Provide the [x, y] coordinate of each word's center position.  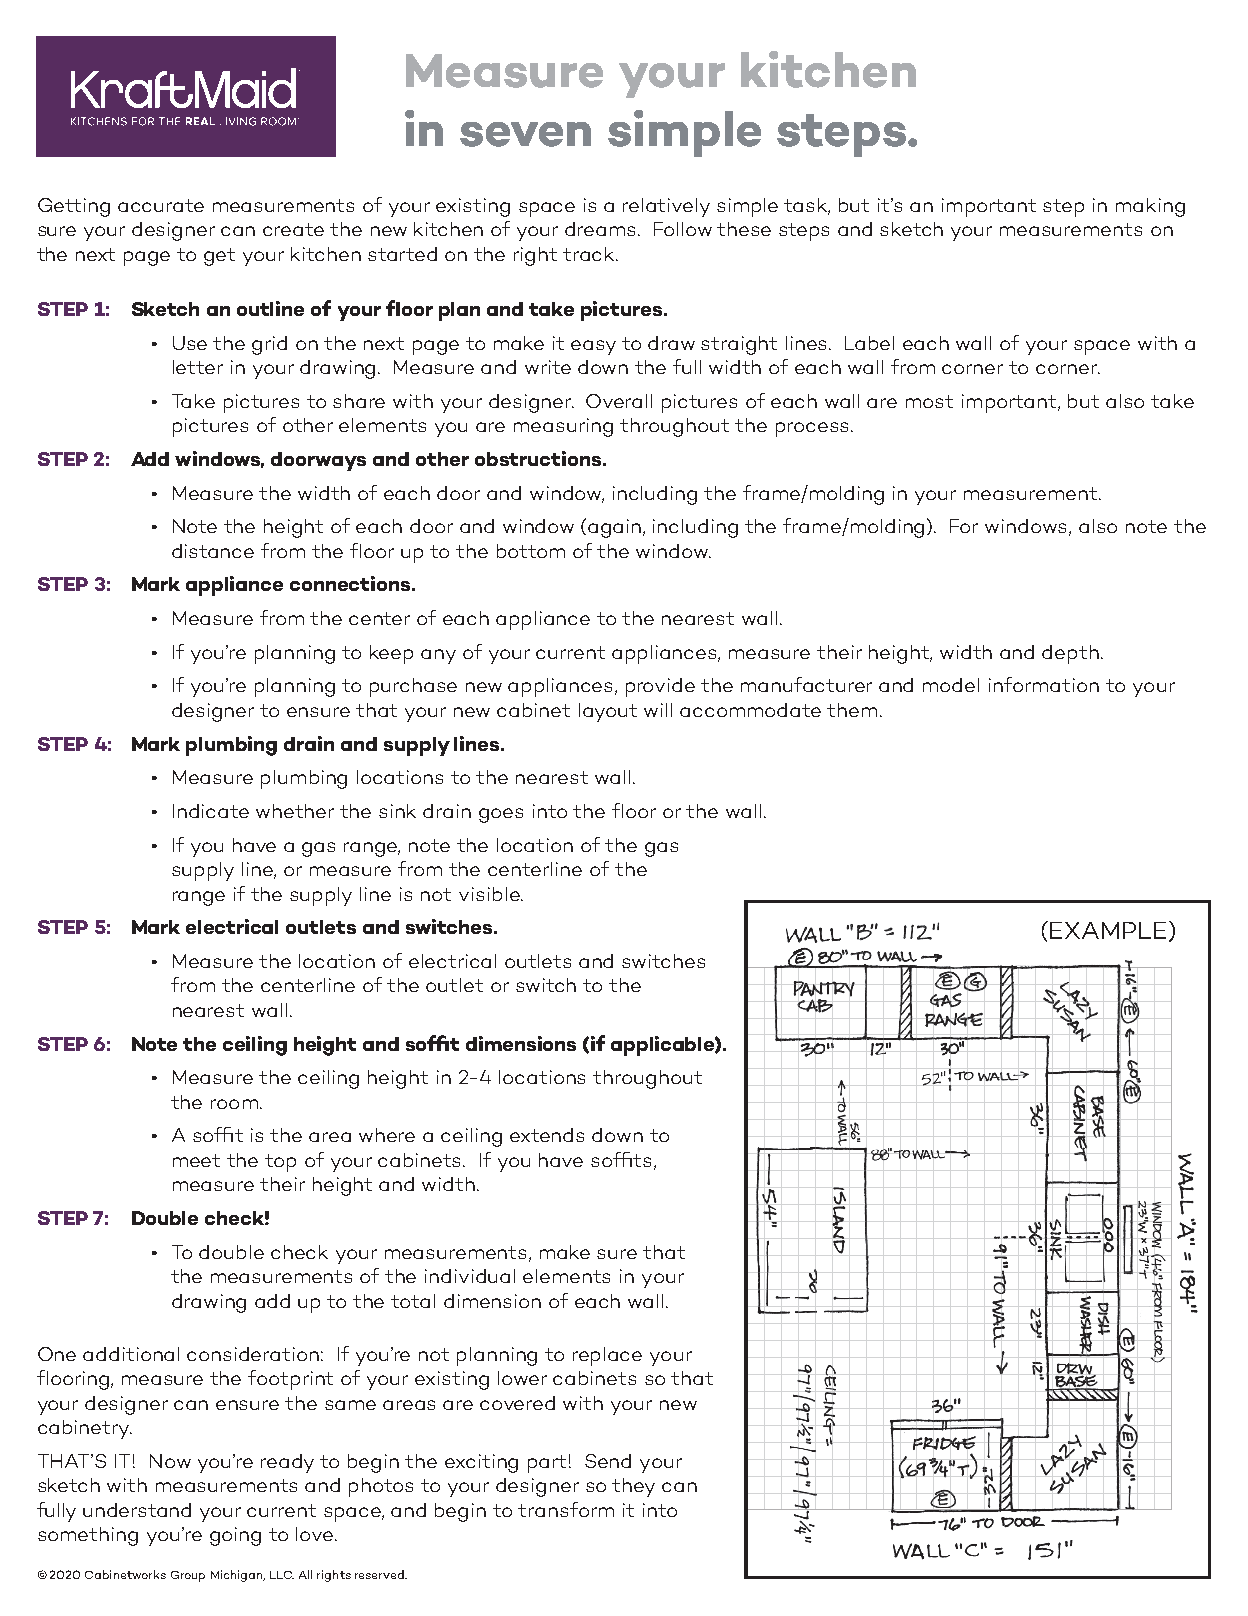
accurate [161, 205]
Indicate [211, 811]
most [929, 401]
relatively [666, 207]
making [1150, 207]
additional [131, 1354]
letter [198, 367]
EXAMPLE [1108, 930]
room [234, 1104]
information [1044, 684]
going [235, 1536]
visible [490, 894]
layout [608, 712]
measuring [563, 427]
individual [470, 1276]
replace [607, 1356]
